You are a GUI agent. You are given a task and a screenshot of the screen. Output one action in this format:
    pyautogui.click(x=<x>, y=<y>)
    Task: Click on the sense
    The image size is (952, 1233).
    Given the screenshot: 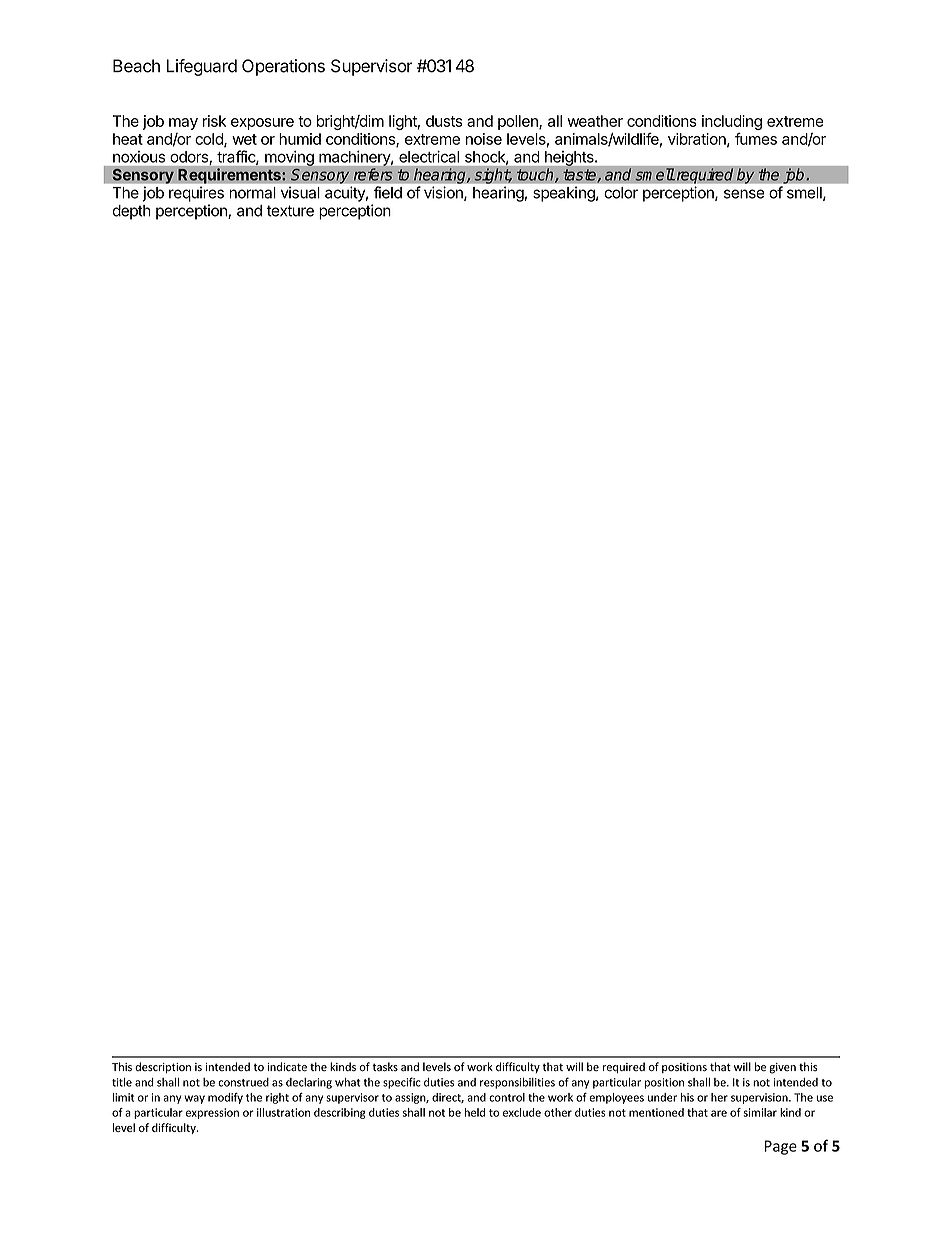 What is the action you would take?
    pyautogui.click(x=744, y=194)
